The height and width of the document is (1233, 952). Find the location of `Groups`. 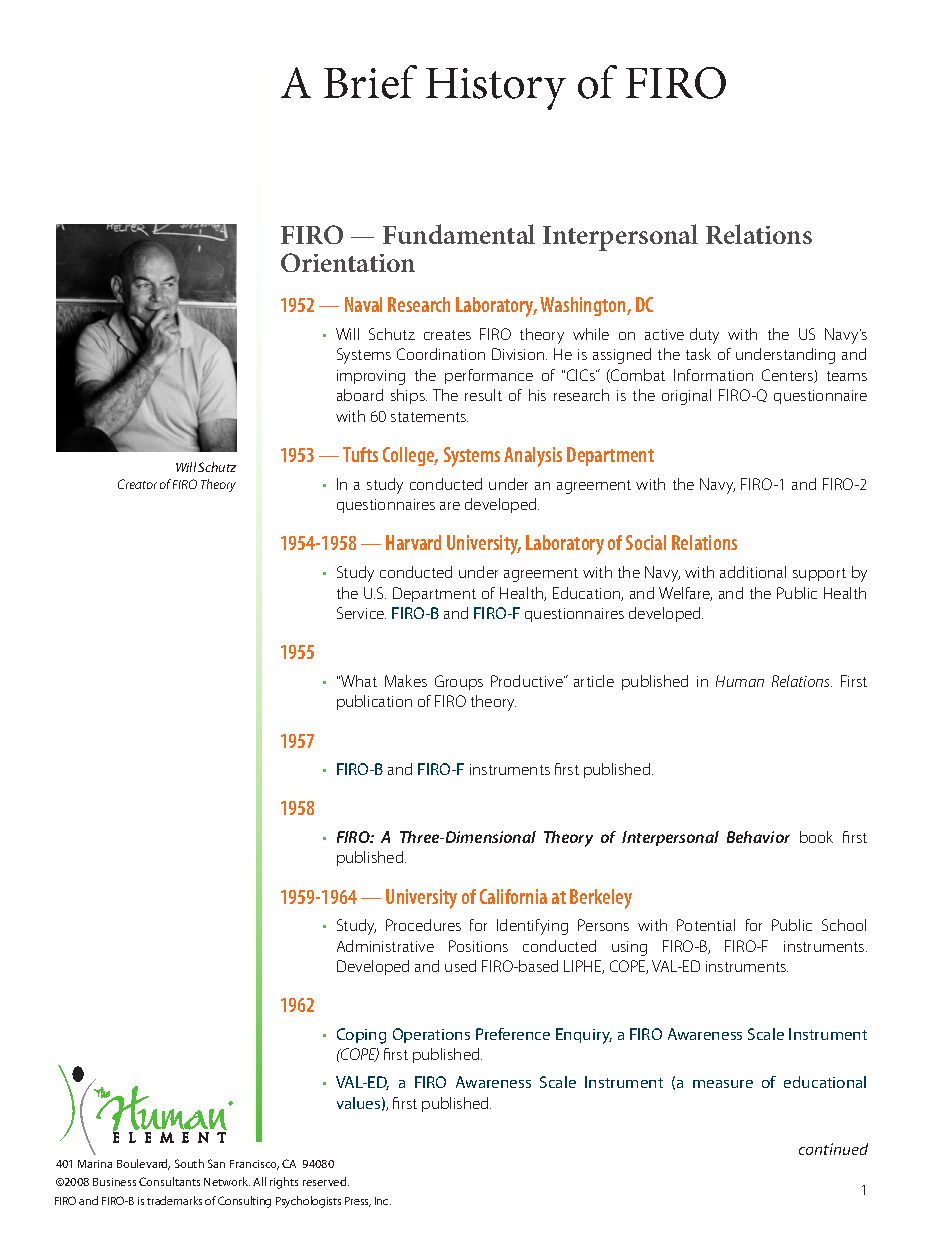

Groups is located at coordinates (459, 682).
